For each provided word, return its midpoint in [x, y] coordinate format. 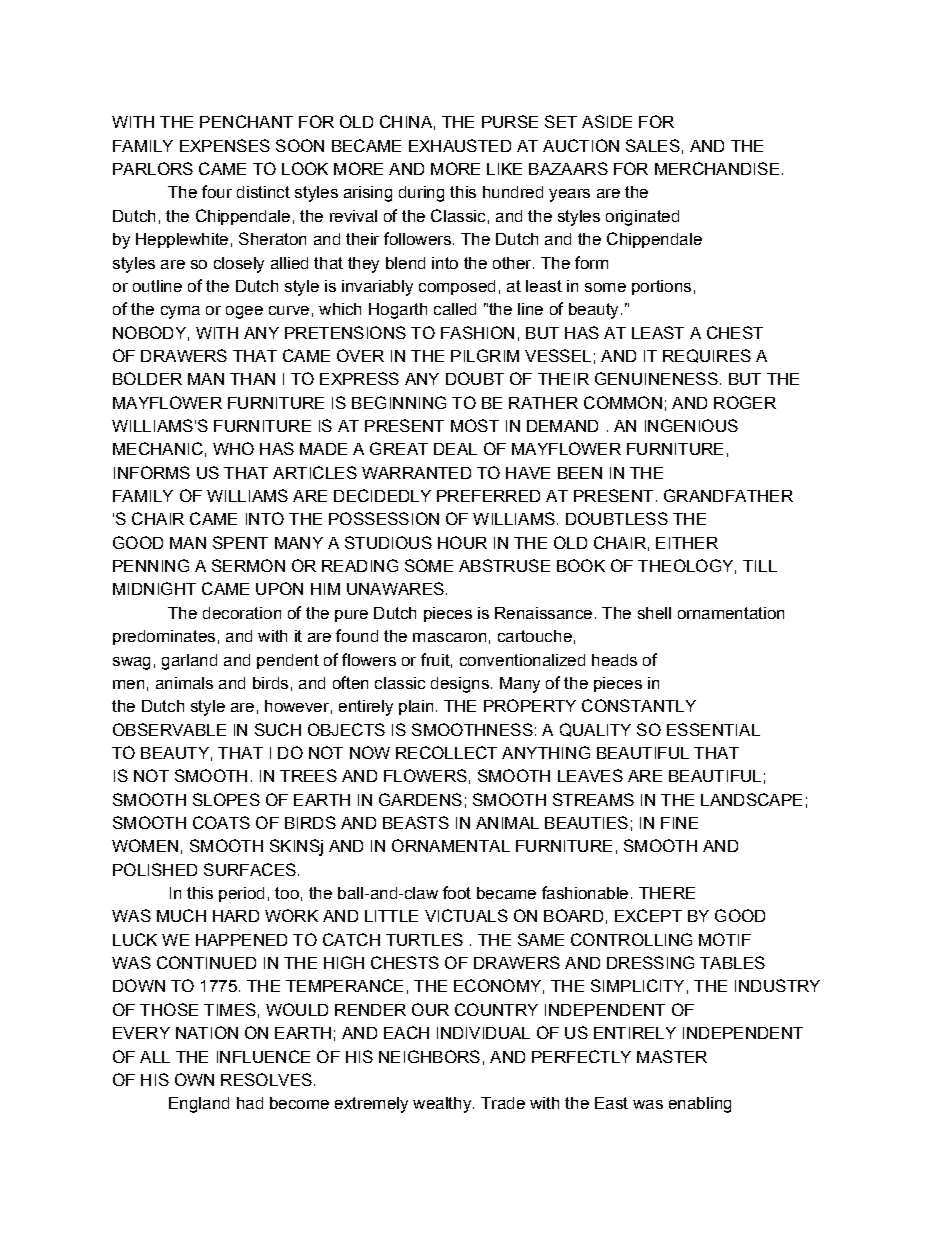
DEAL [455, 449]
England [199, 1105]
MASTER [672, 1056]
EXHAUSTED [460, 145]
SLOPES [226, 799]
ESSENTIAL [713, 729]
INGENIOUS [691, 425]
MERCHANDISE [717, 168]
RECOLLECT [446, 752]
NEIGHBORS [429, 1056]
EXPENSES [225, 145]
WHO [233, 448]
